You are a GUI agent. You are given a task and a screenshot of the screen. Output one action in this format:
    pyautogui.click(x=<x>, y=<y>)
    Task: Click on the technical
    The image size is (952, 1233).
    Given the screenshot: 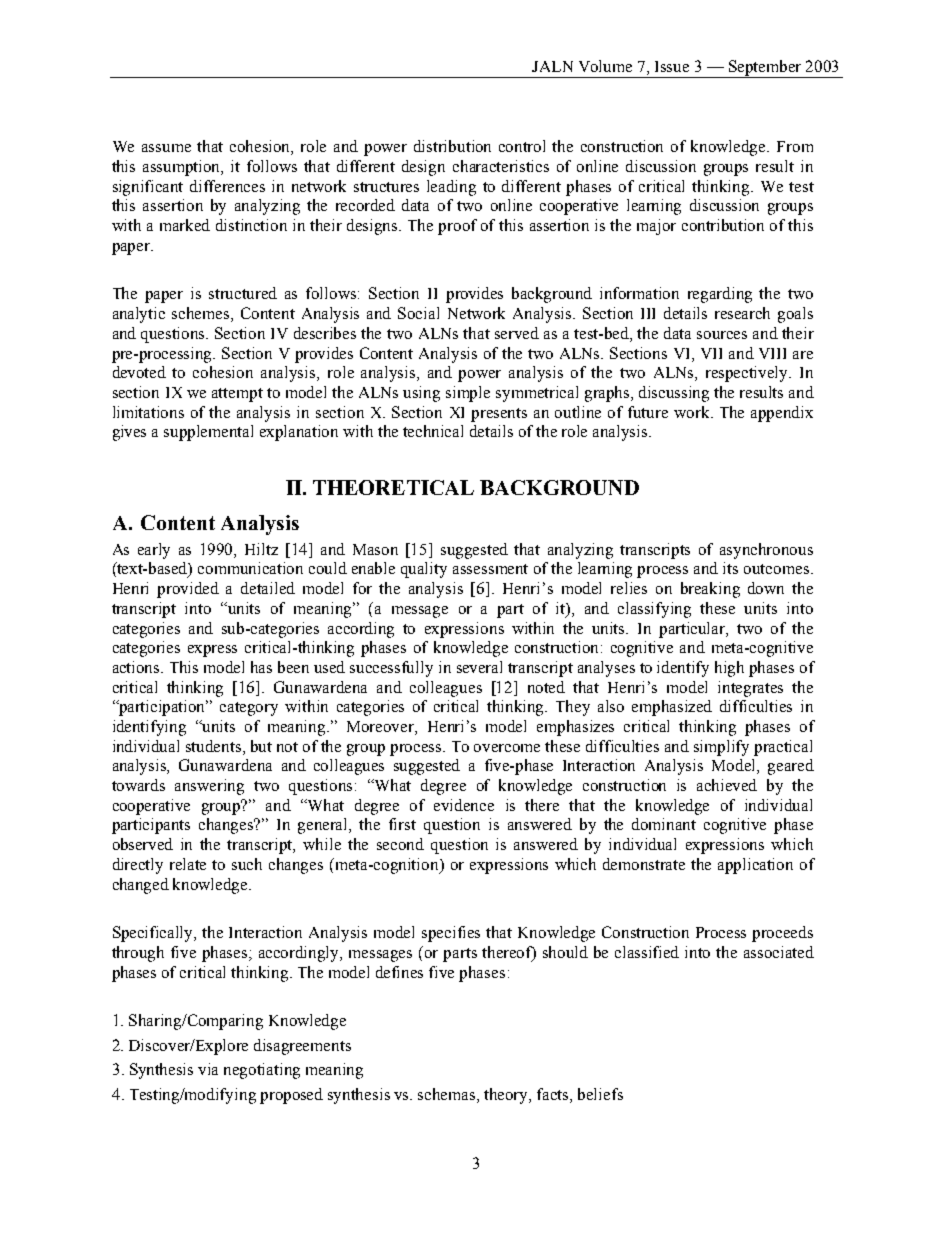 What is the action you would take?
    pyautogui.click(x=433, y=431)
